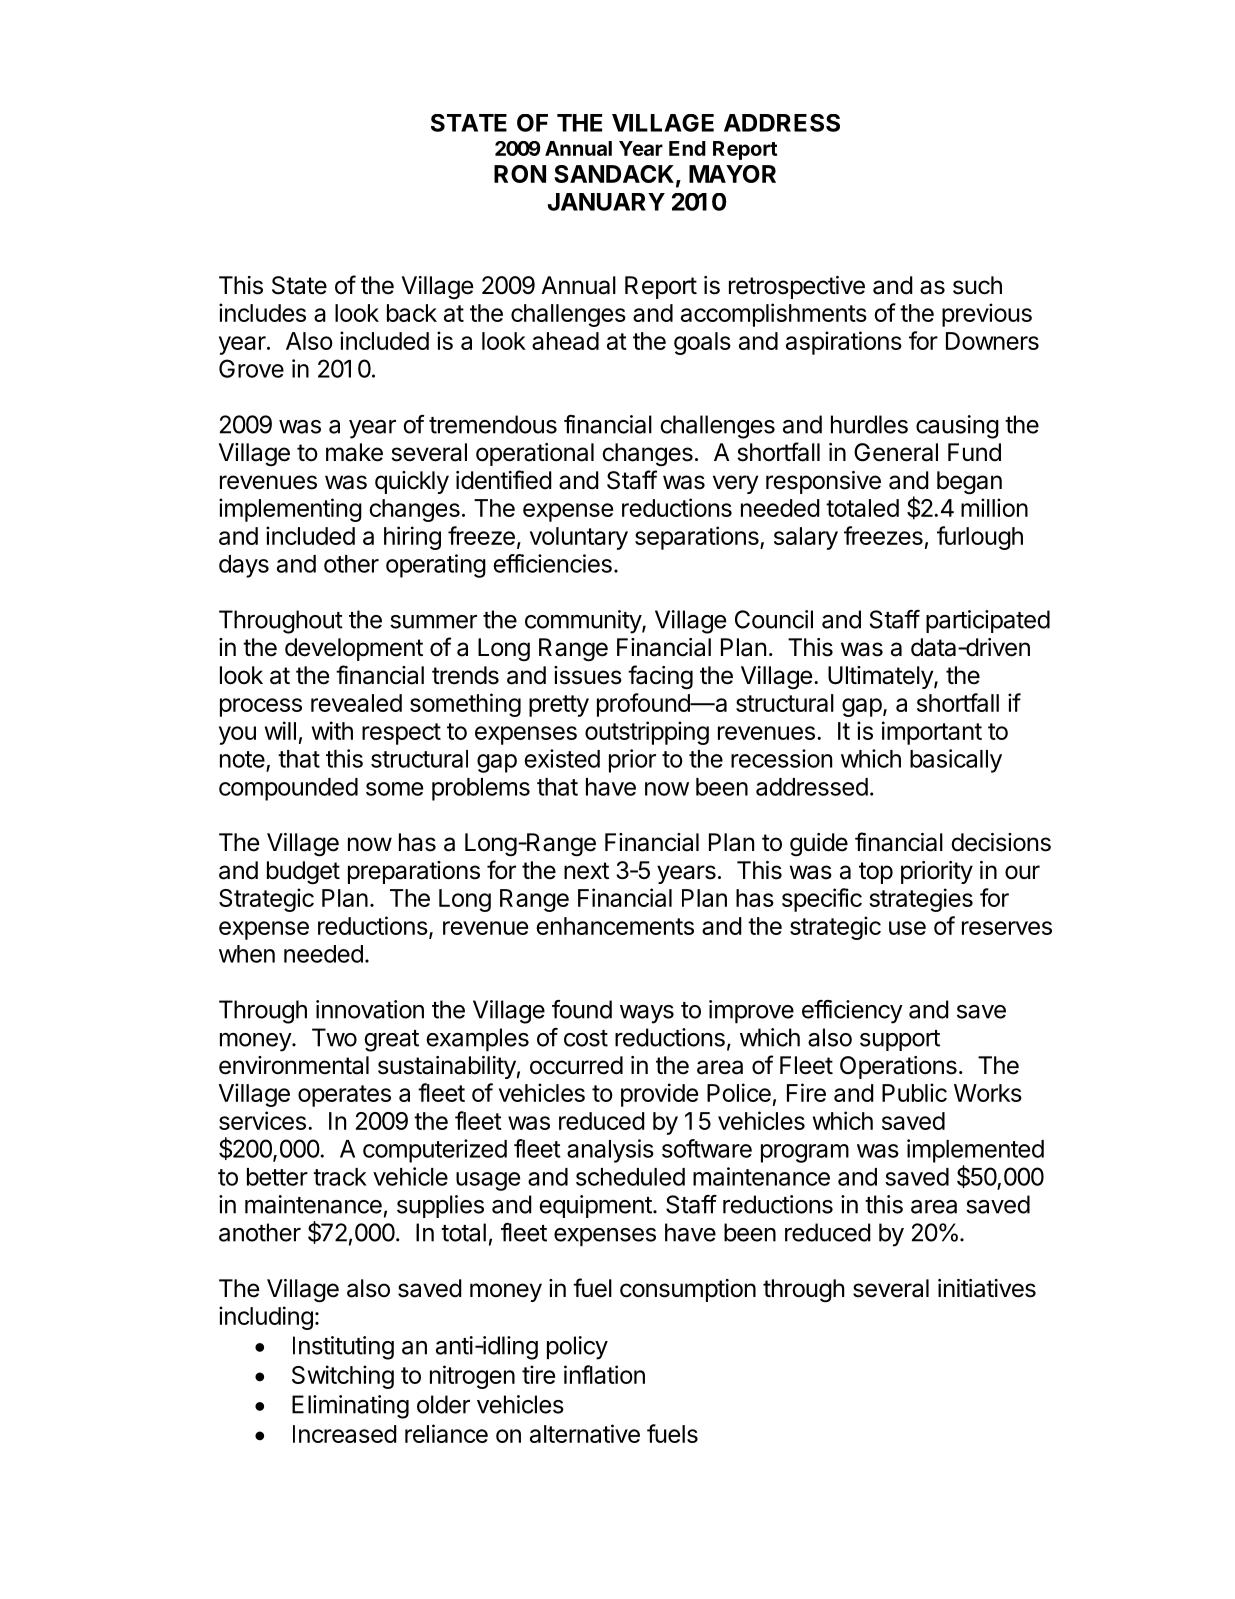 This document has width=1235, height=1599. What do you see at coordinates (987, 1288) in the document?
I see `initiatives` at bounding box center [987, 1288].
